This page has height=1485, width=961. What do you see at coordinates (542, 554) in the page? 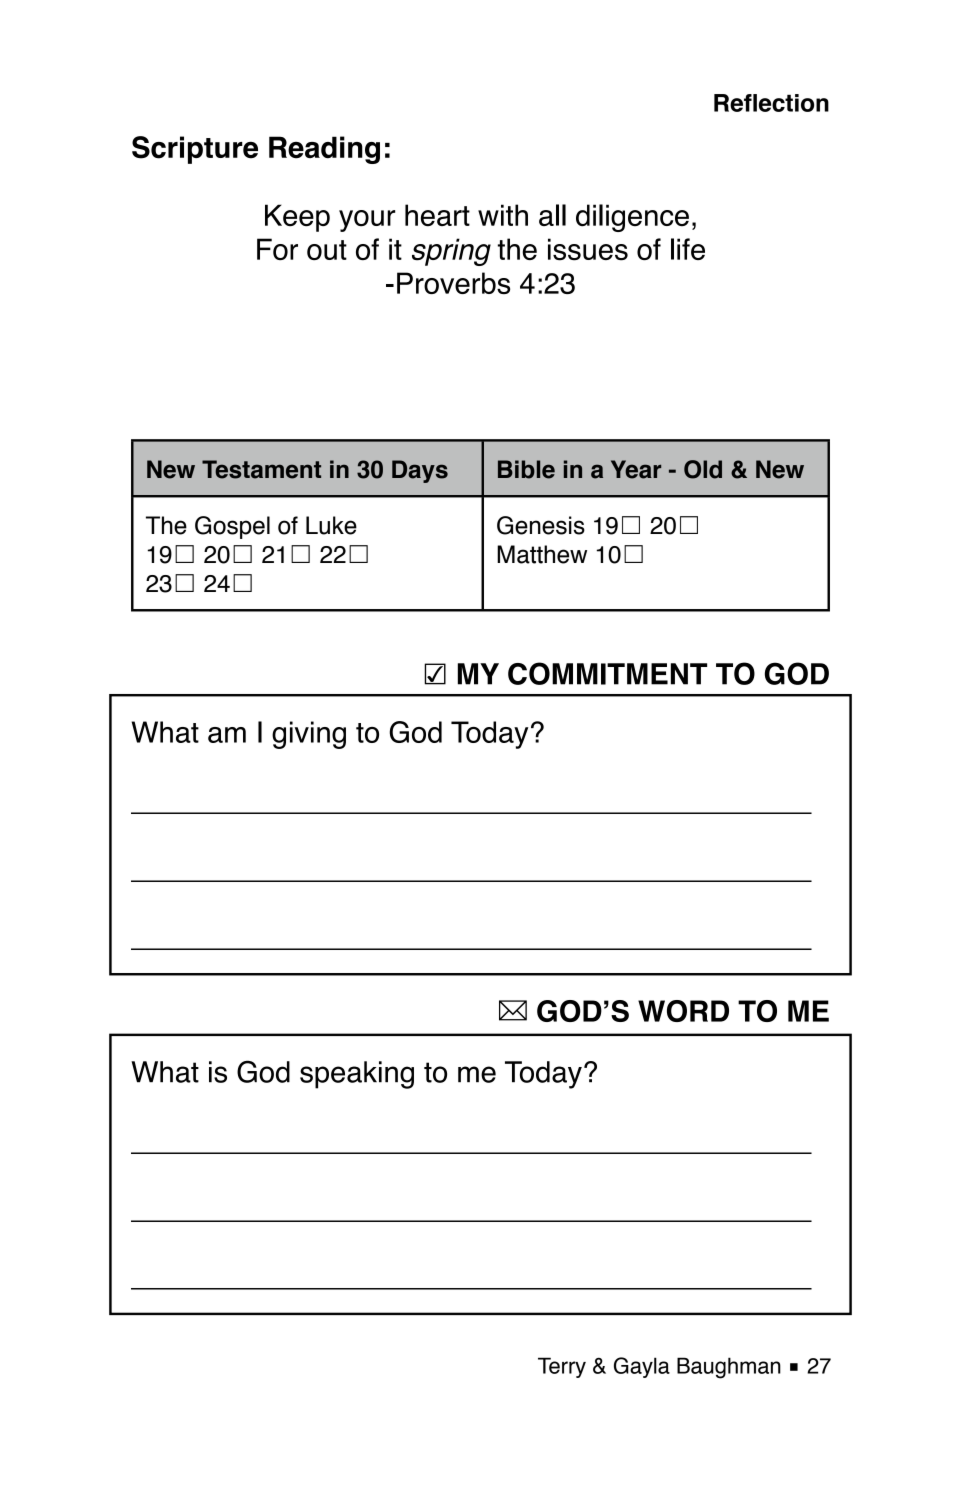
I see `Matthew` at bounding box center [542, 554].
